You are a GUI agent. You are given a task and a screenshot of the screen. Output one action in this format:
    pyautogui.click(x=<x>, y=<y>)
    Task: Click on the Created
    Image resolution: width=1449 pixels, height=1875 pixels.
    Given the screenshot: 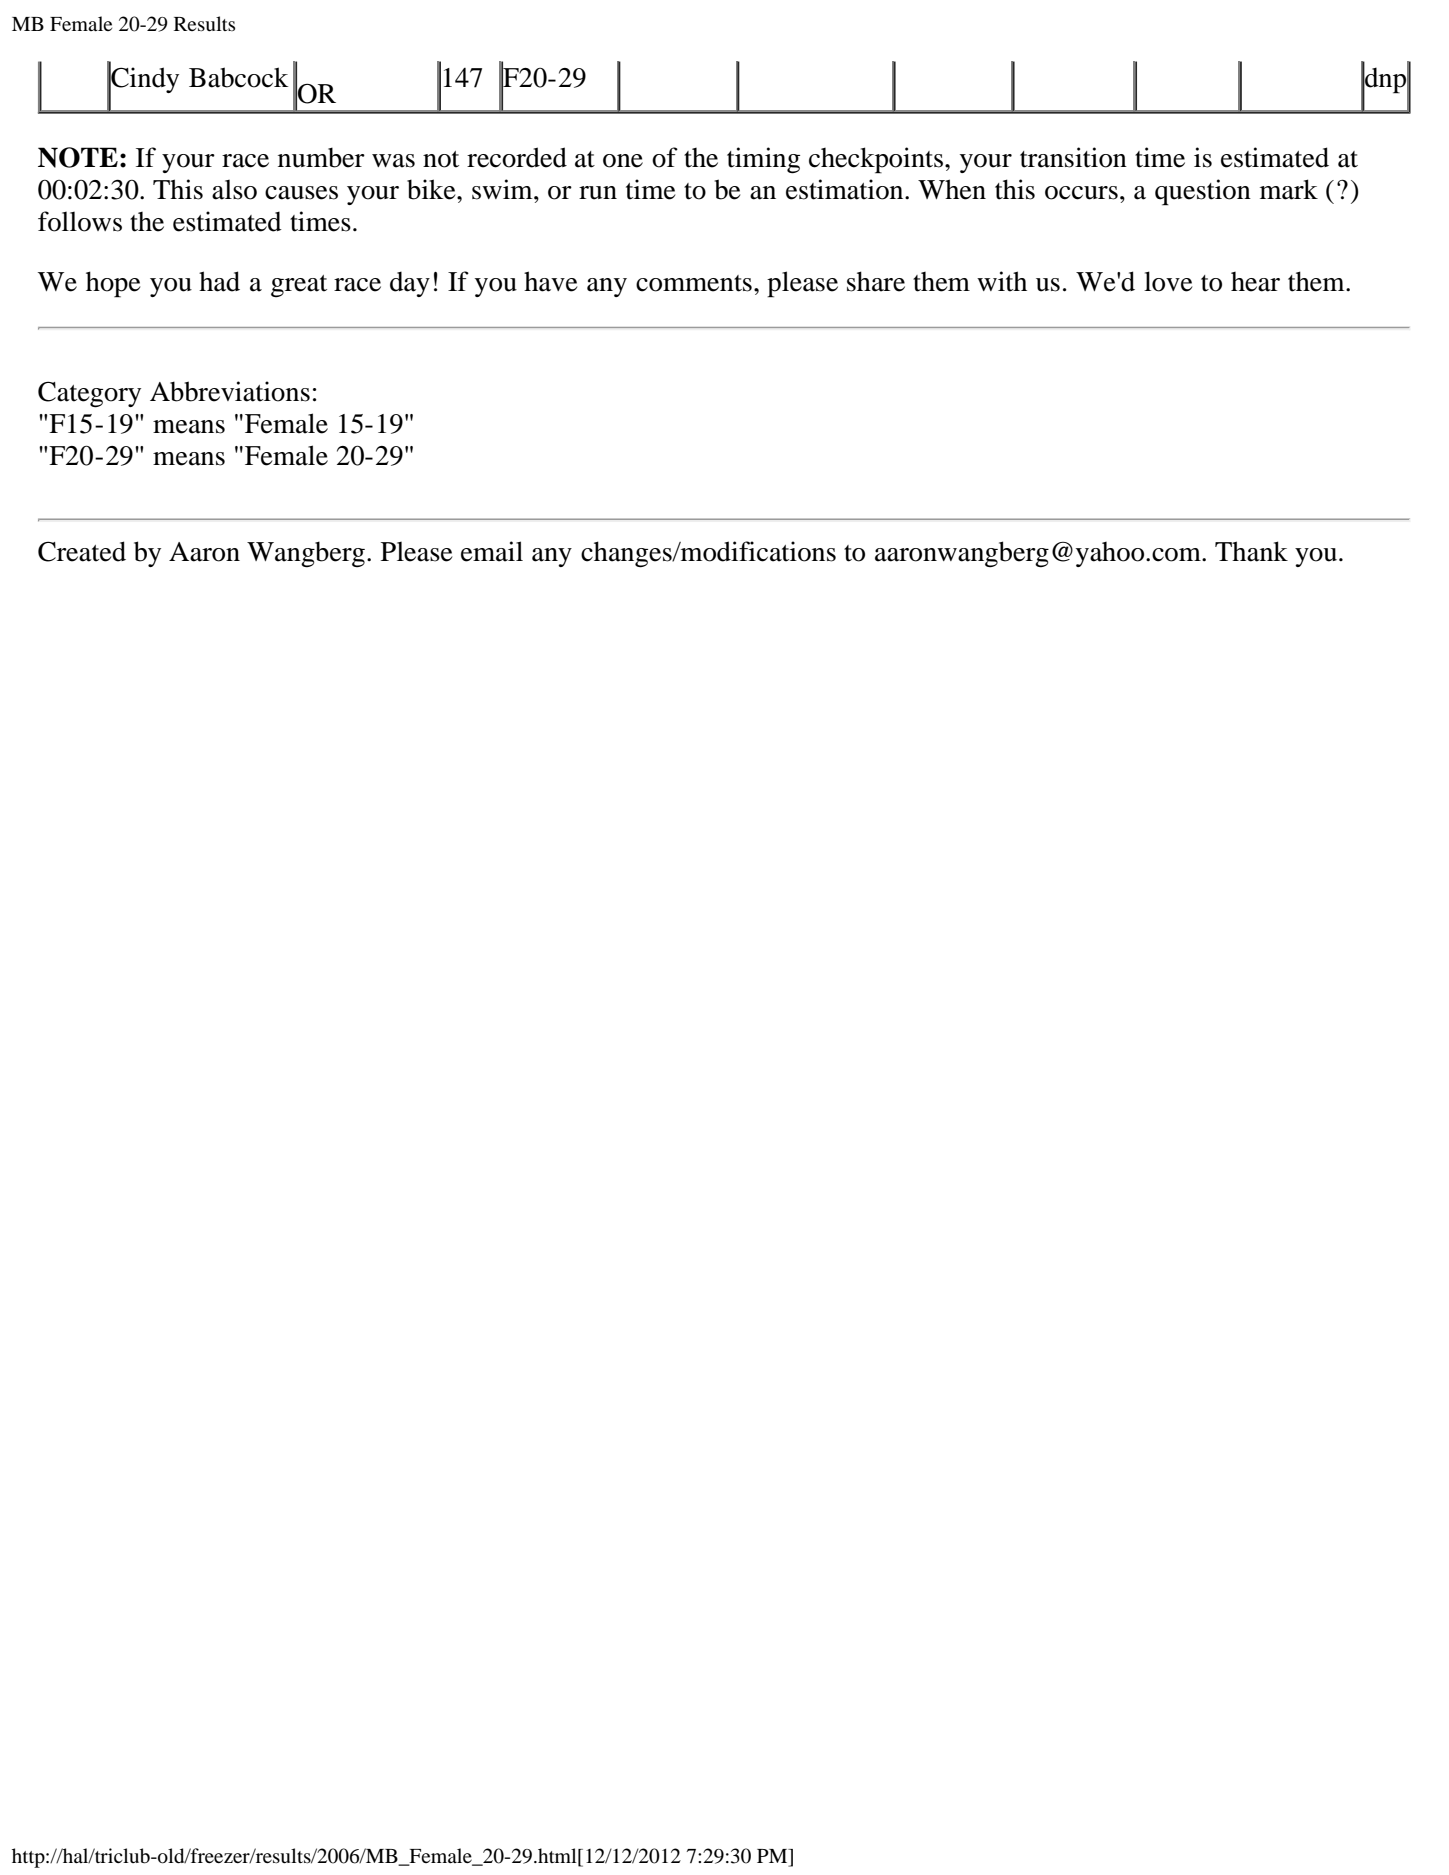 What is the action you would take?
    pyautogui.click(x=82, y=551)
